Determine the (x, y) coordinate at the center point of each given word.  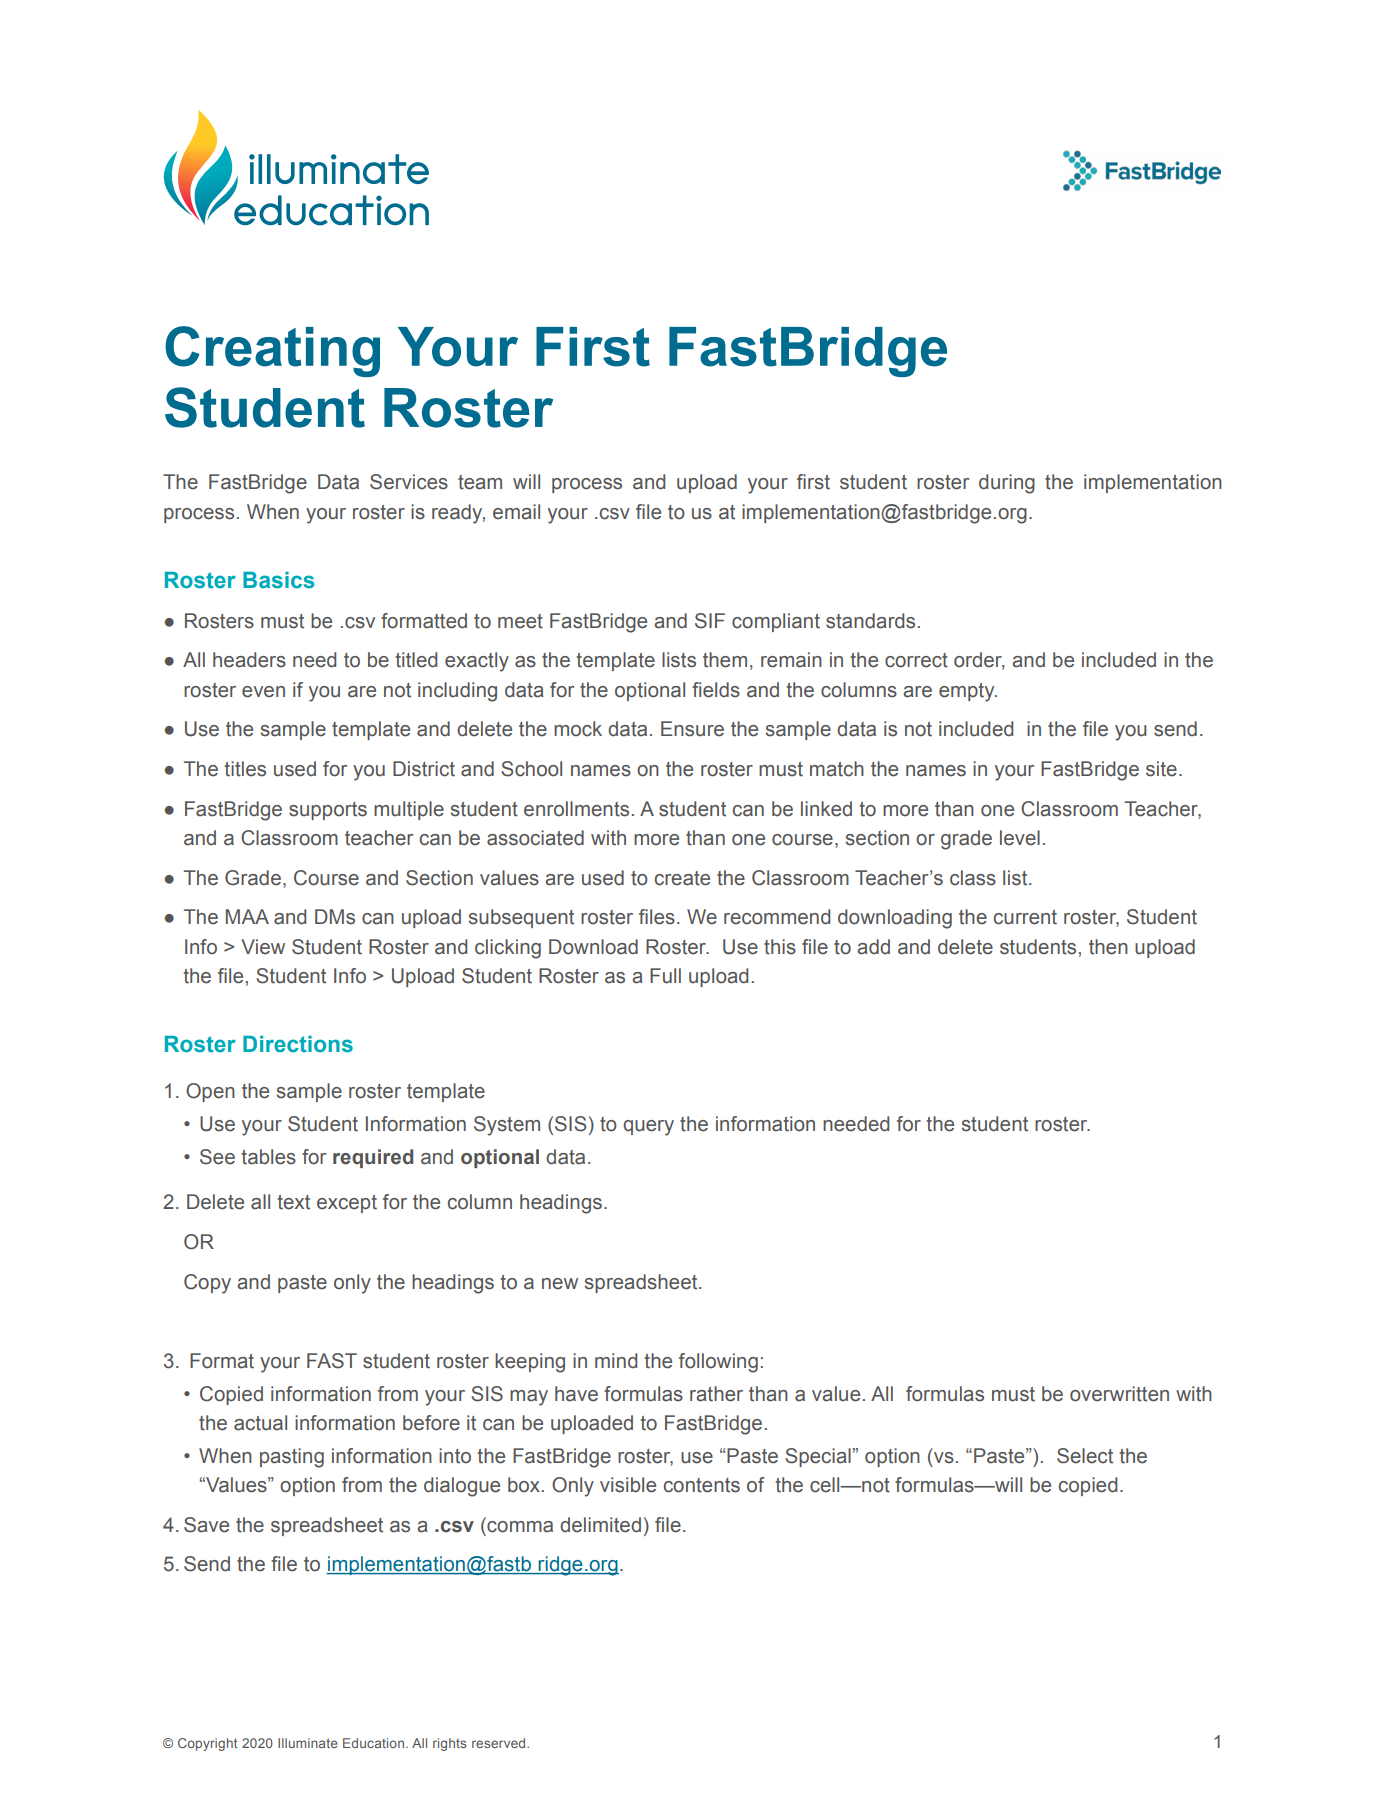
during (1007, 484)
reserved (500, 1743)
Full (665, 976)
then (1108, 947)
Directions (298, 1044)
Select (1085, 1456)
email (516, 512)
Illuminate (308, 1743)
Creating (272, 351)
